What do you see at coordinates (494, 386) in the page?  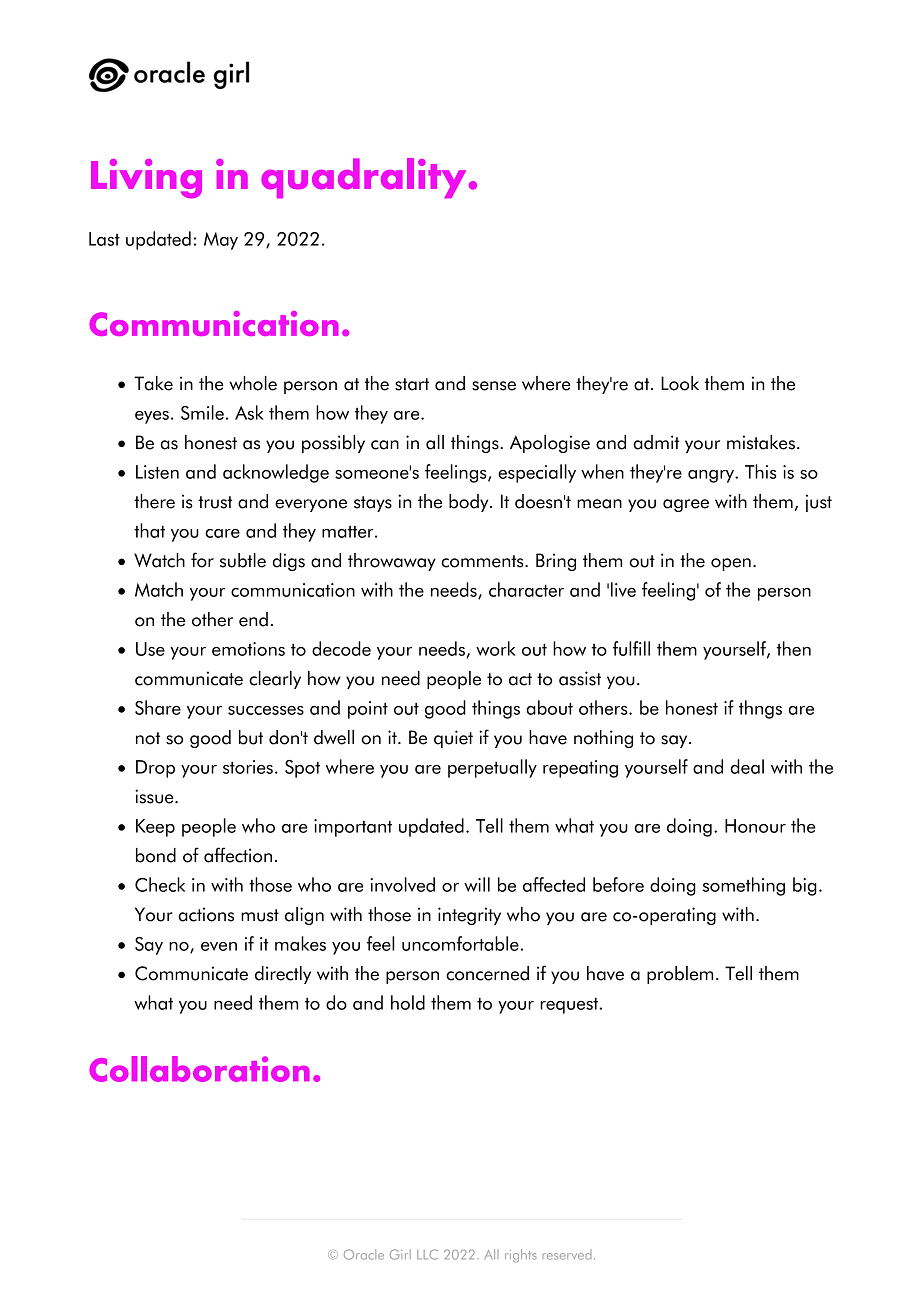 I see `sense` at bounding box center [494, 386].
